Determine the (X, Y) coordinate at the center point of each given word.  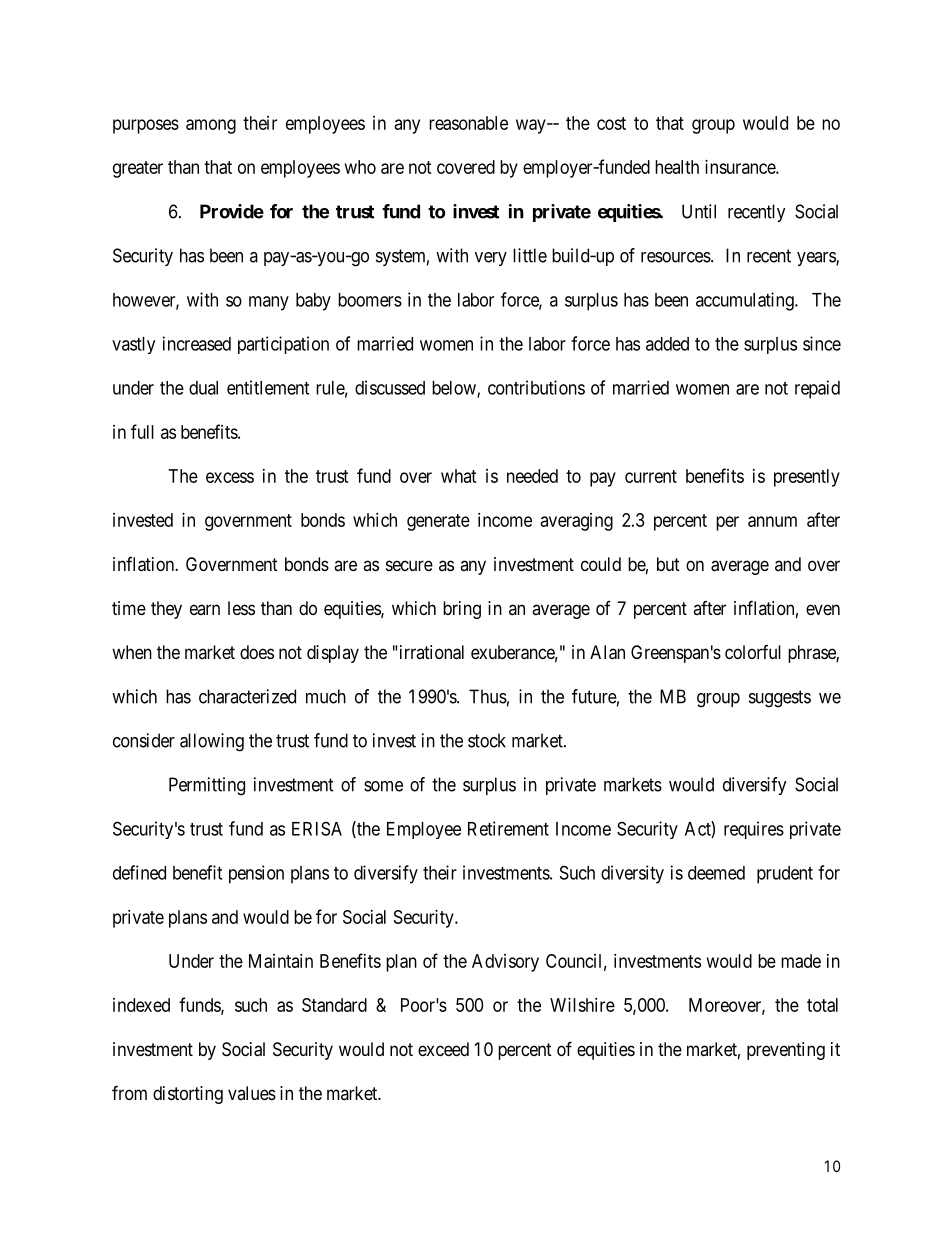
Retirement (508, 828)
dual (203, 388)
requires (754, 830)
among (211, 126)
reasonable (468, 123)
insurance (741, 167)
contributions (536, 387)
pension (256, 874)
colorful (753, 652)
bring (462, 610)
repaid (817, 389)
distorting (188, 1095)
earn (205, 609)
